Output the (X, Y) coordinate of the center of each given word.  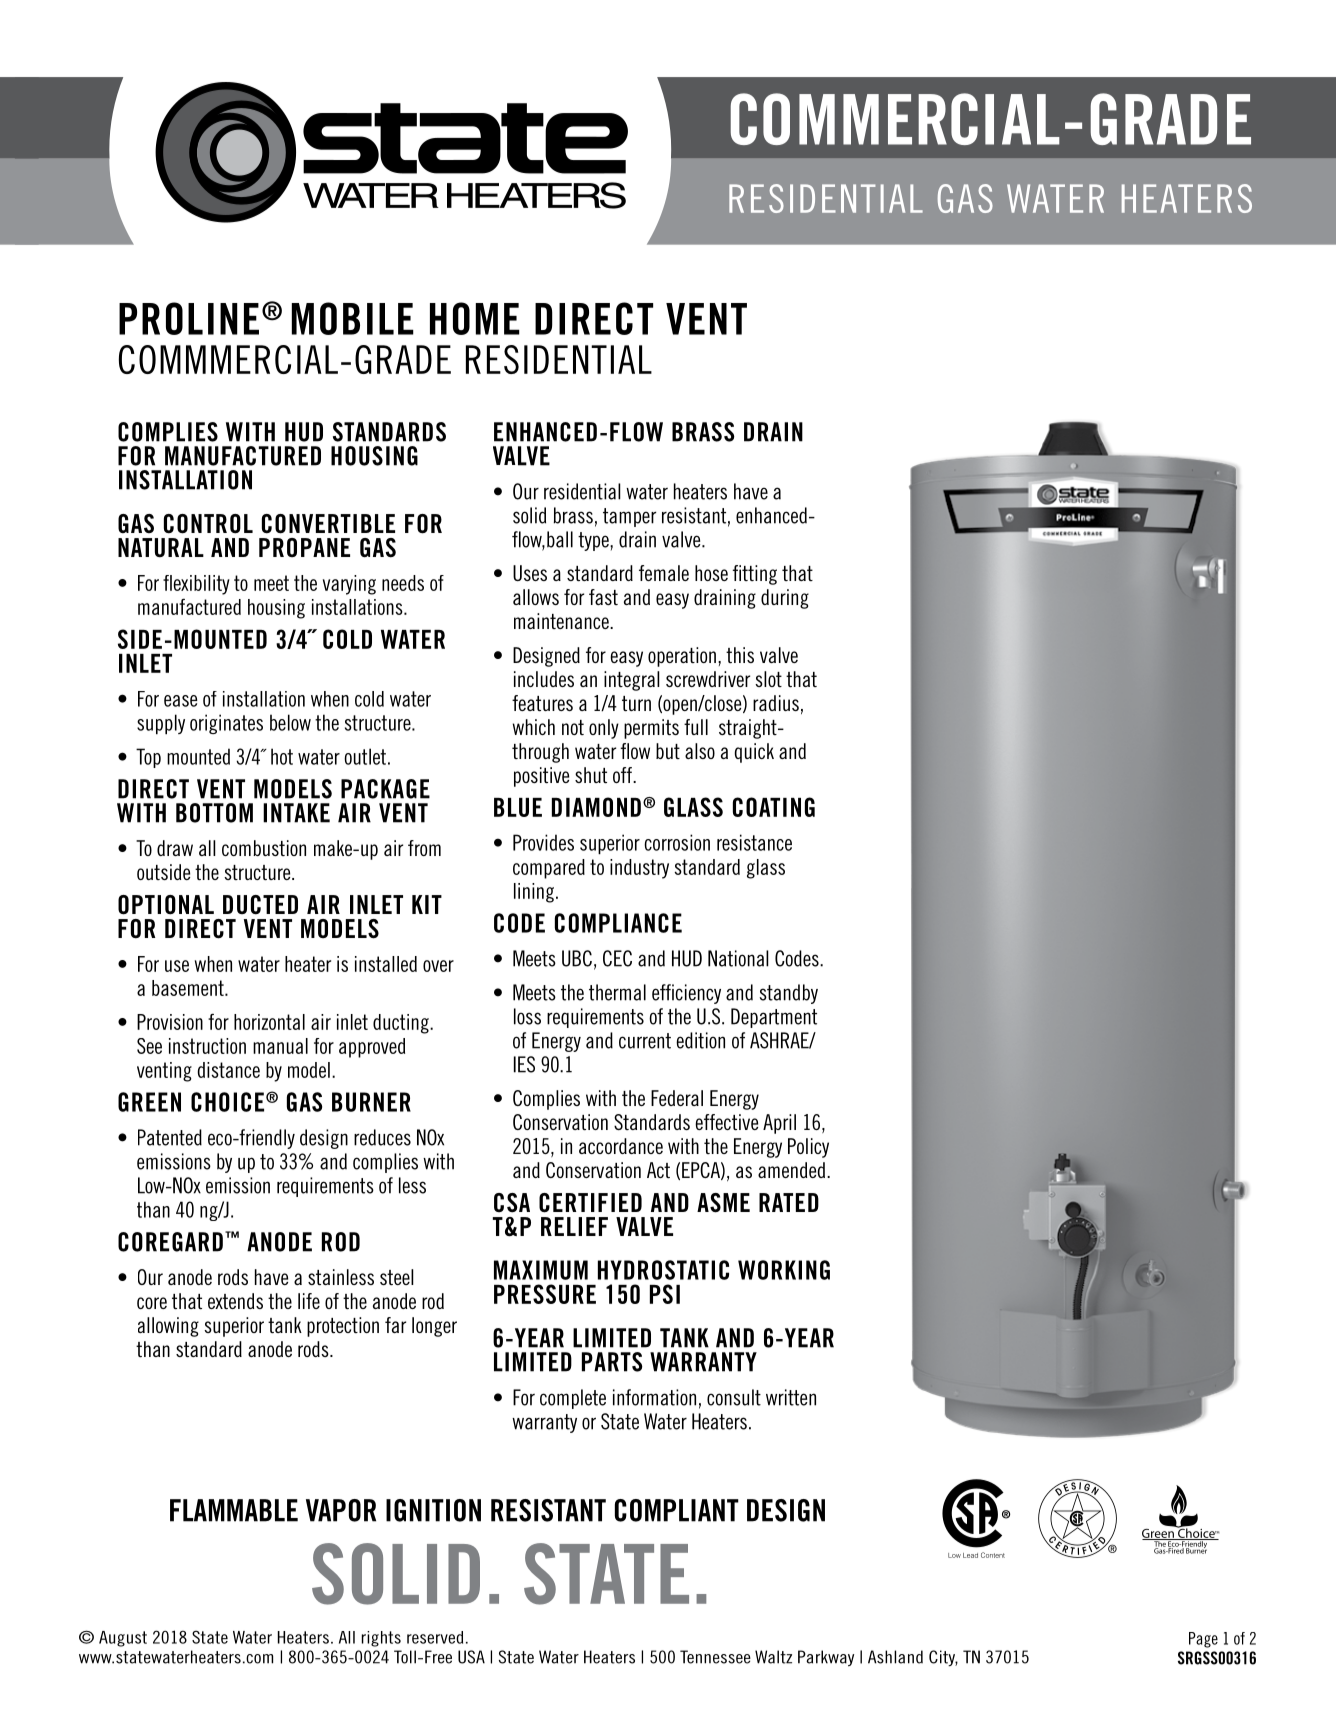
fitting (754, 575)
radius (776, 703)
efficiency (686, 994)
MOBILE (353, 318)
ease (181, 701)
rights (381, 1639)
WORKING (784, 1270)
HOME (475, 318)
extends (235, 1301)
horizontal (269, 1022)
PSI (665, 1294)
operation (682, 657)
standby (789, 994)
